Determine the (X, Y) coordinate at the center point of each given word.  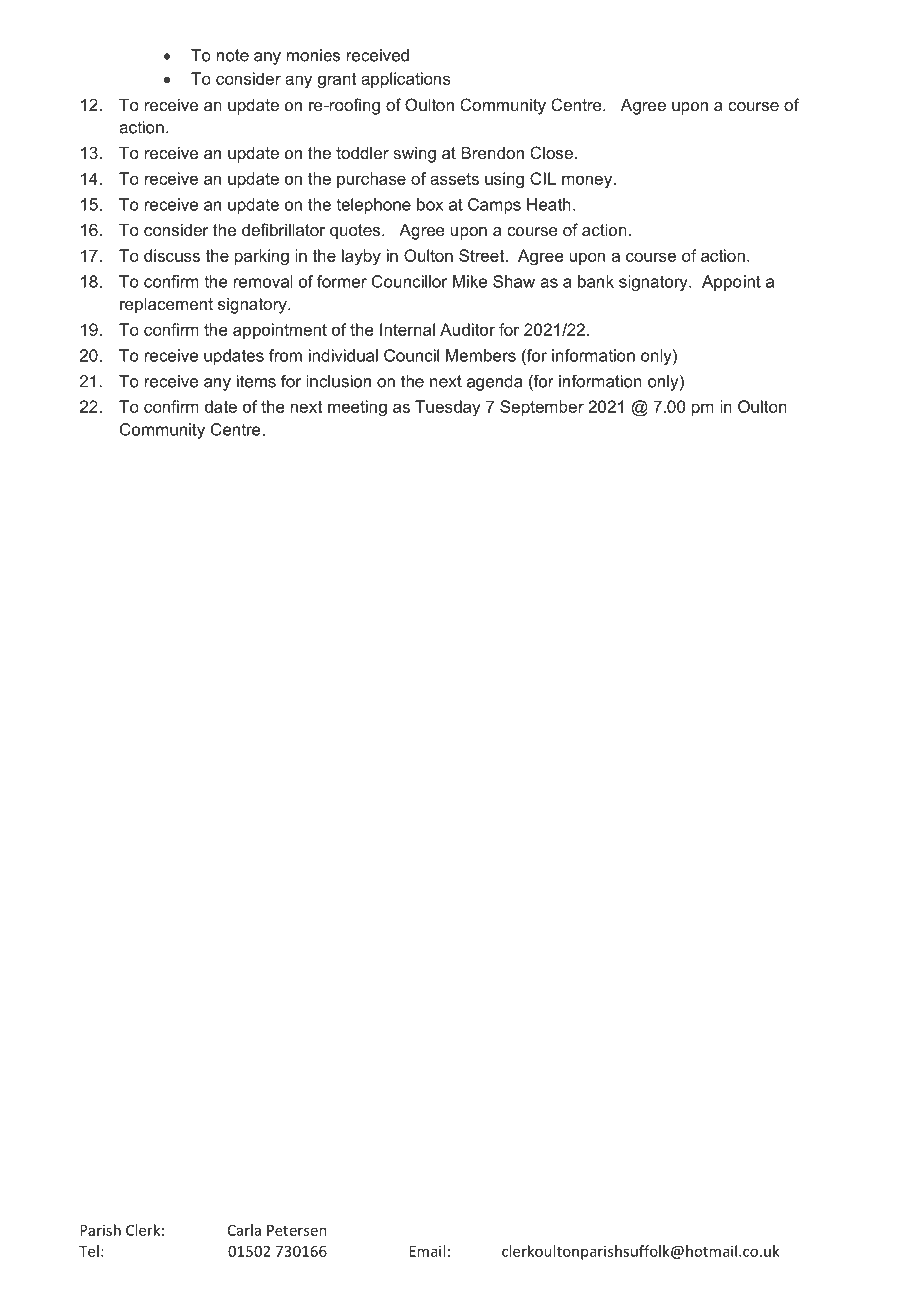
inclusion (338, 381)
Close (551, 152)
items (256, 381)
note (233, 55)
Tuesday (447, 408)
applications (406, 80)
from (285, 355)
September (542, 408)
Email (427, 1251)
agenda (495, 383)
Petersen (297, 1230)
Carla (244, 1230)
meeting (357, 408)
